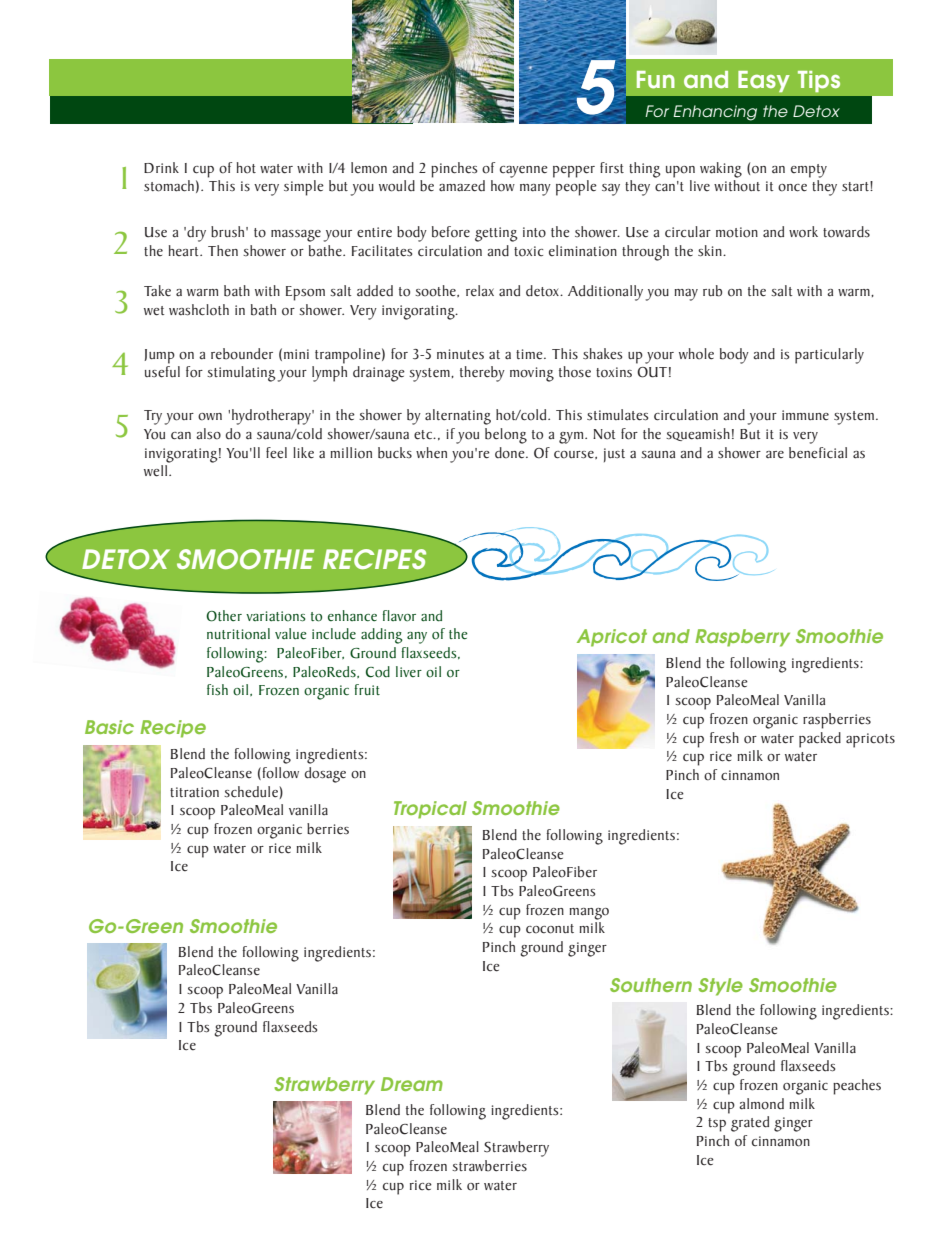 This screenshot has width=952, height=1233. I want to click on fresh, so click(724, 738).
